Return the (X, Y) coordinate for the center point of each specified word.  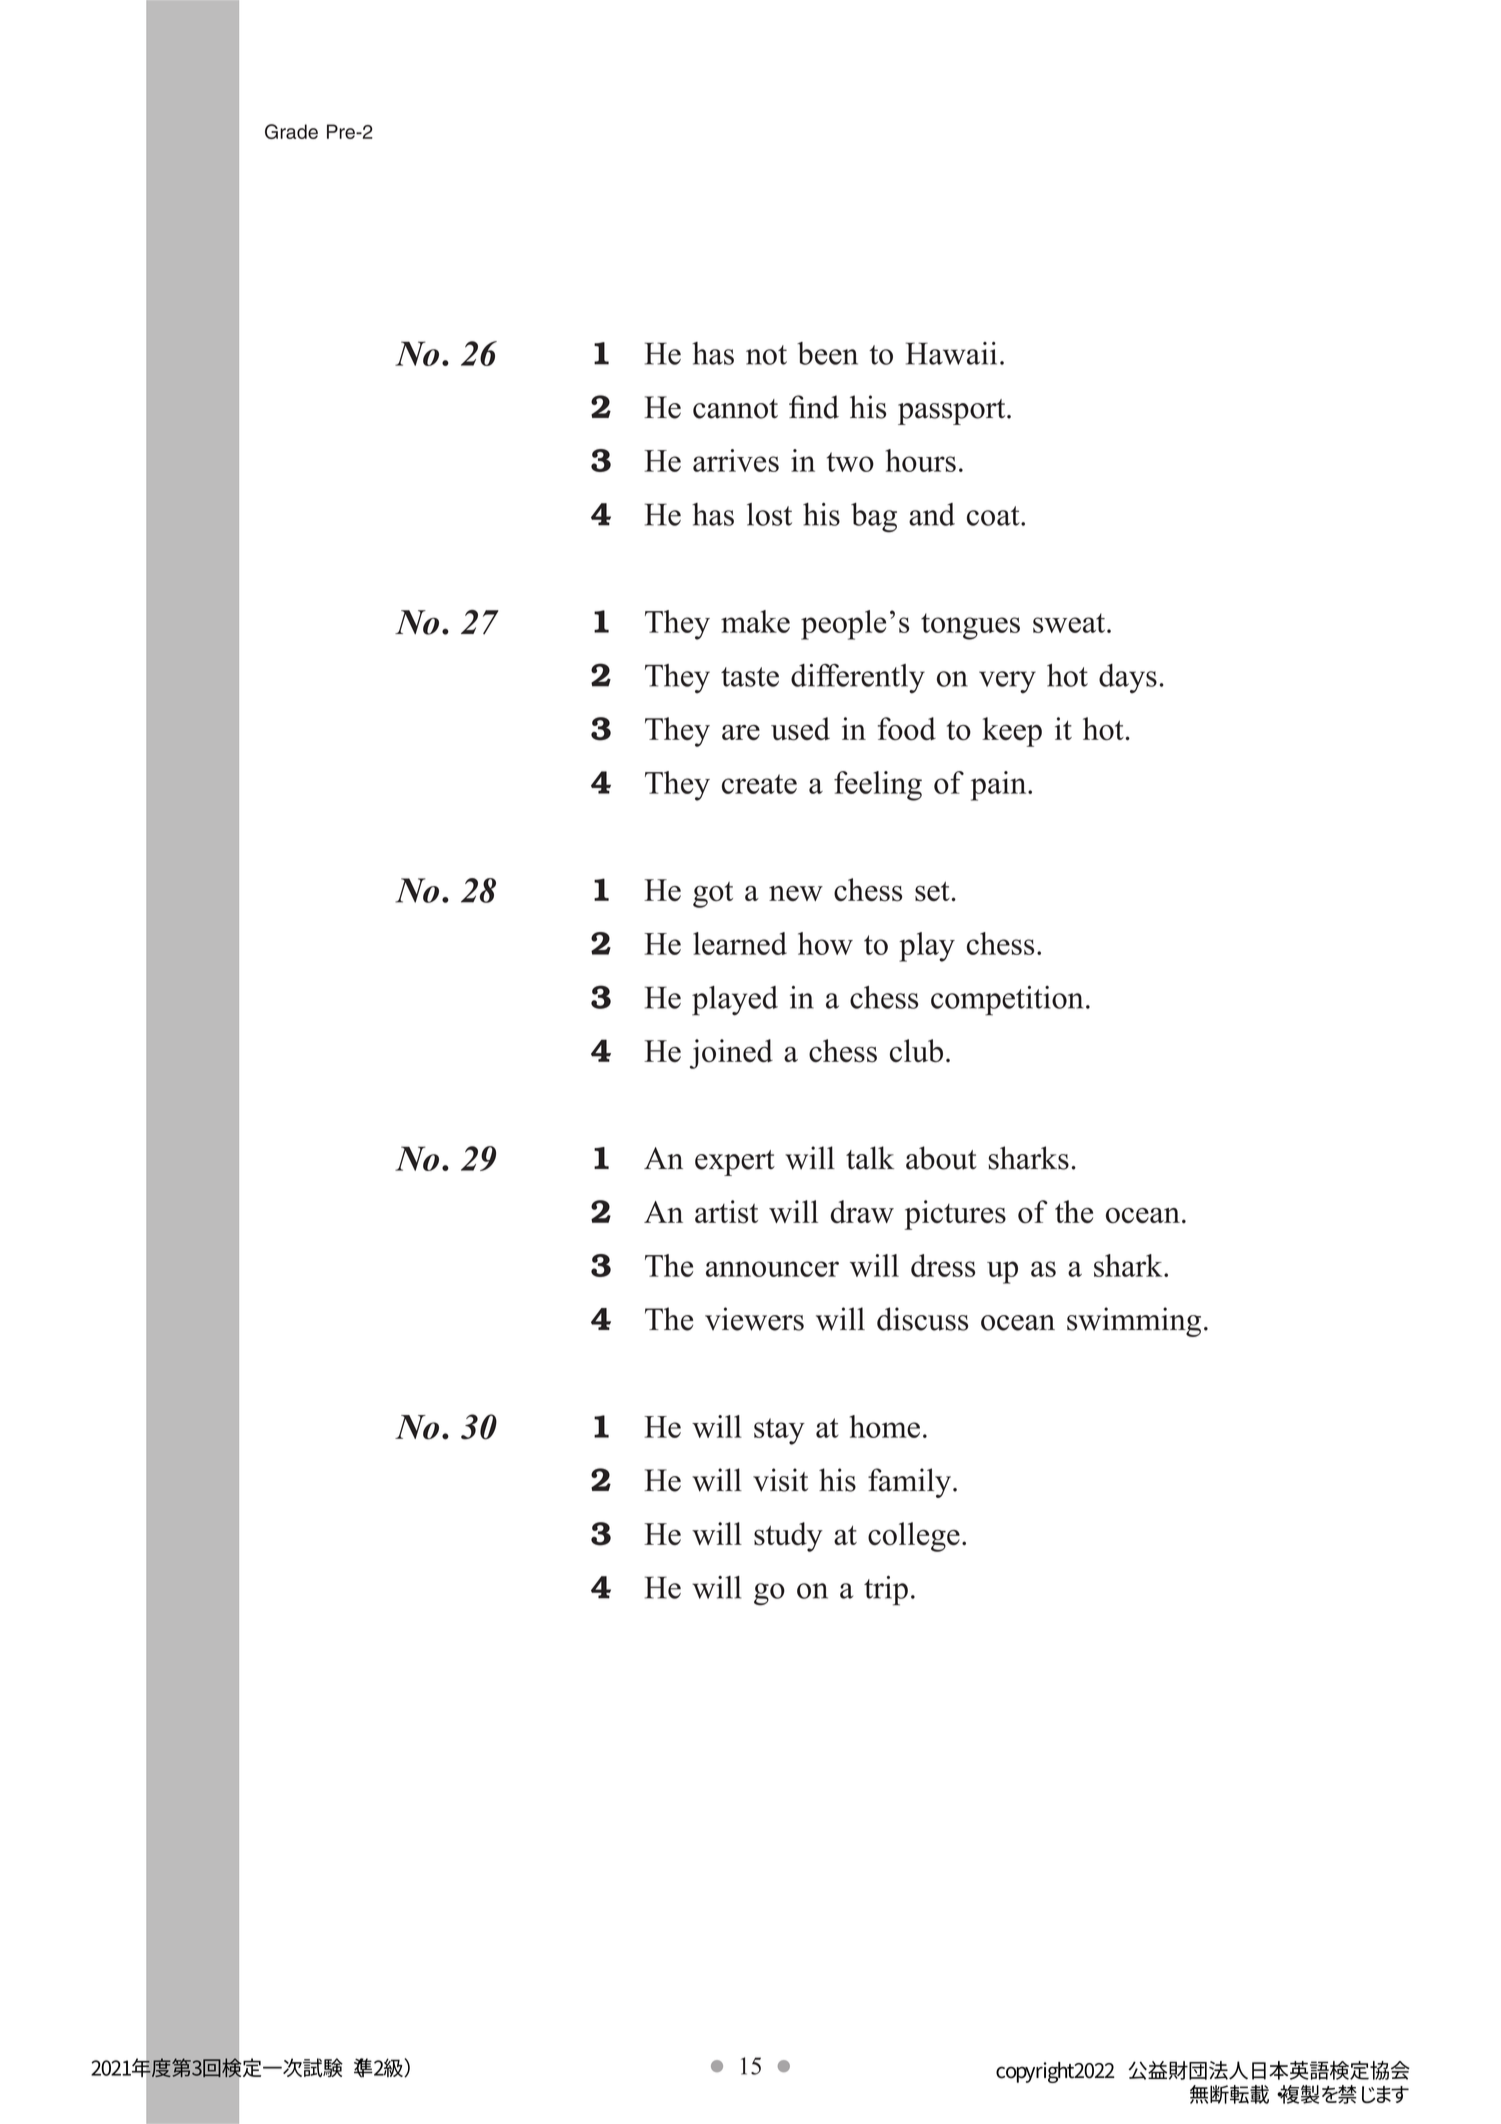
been (827, 353)
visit (780, 1480)
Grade (291, 131)
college (914, 1537)
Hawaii (951, 353)
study (788, 1537)
